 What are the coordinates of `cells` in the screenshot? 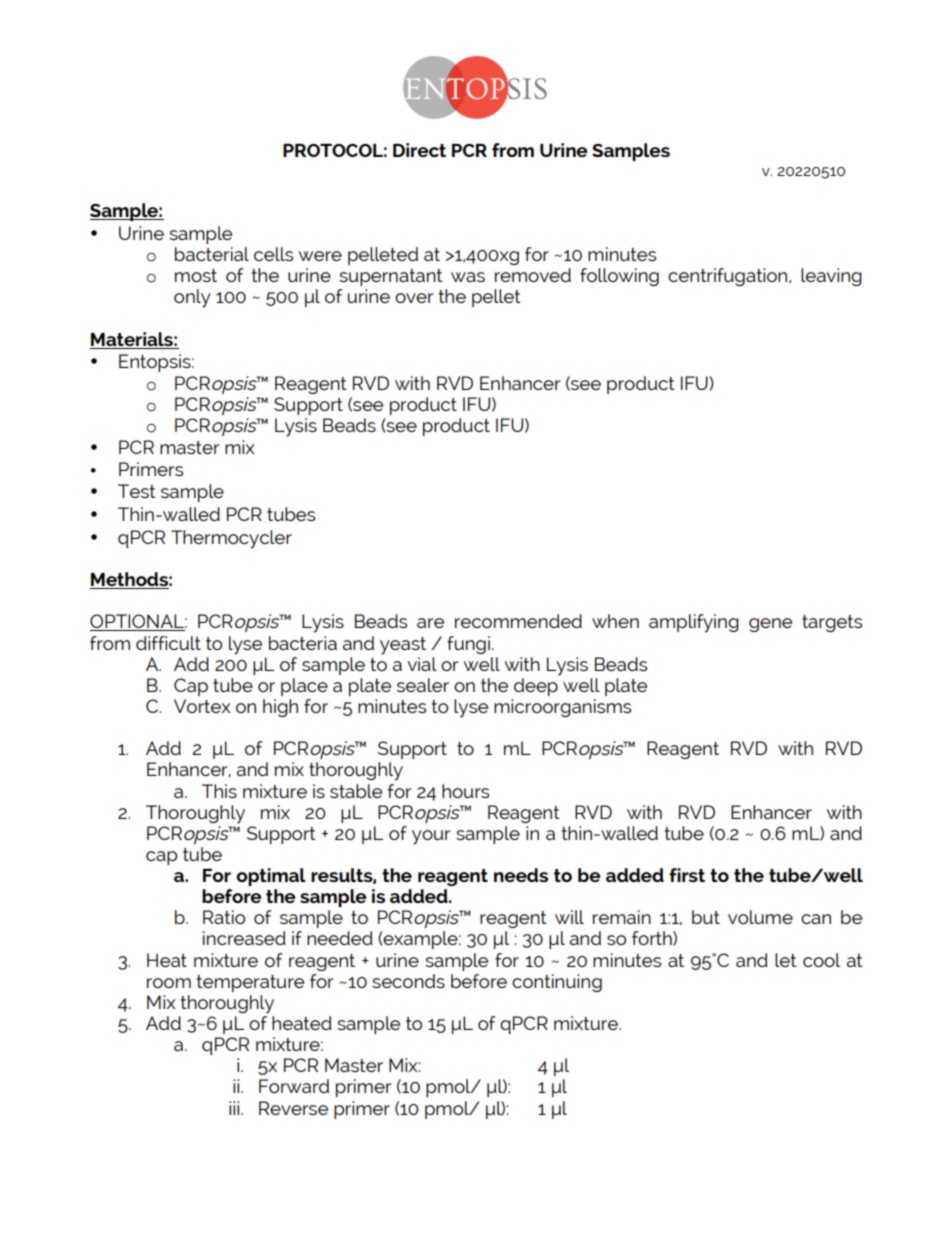 It's located at (273, 254).
